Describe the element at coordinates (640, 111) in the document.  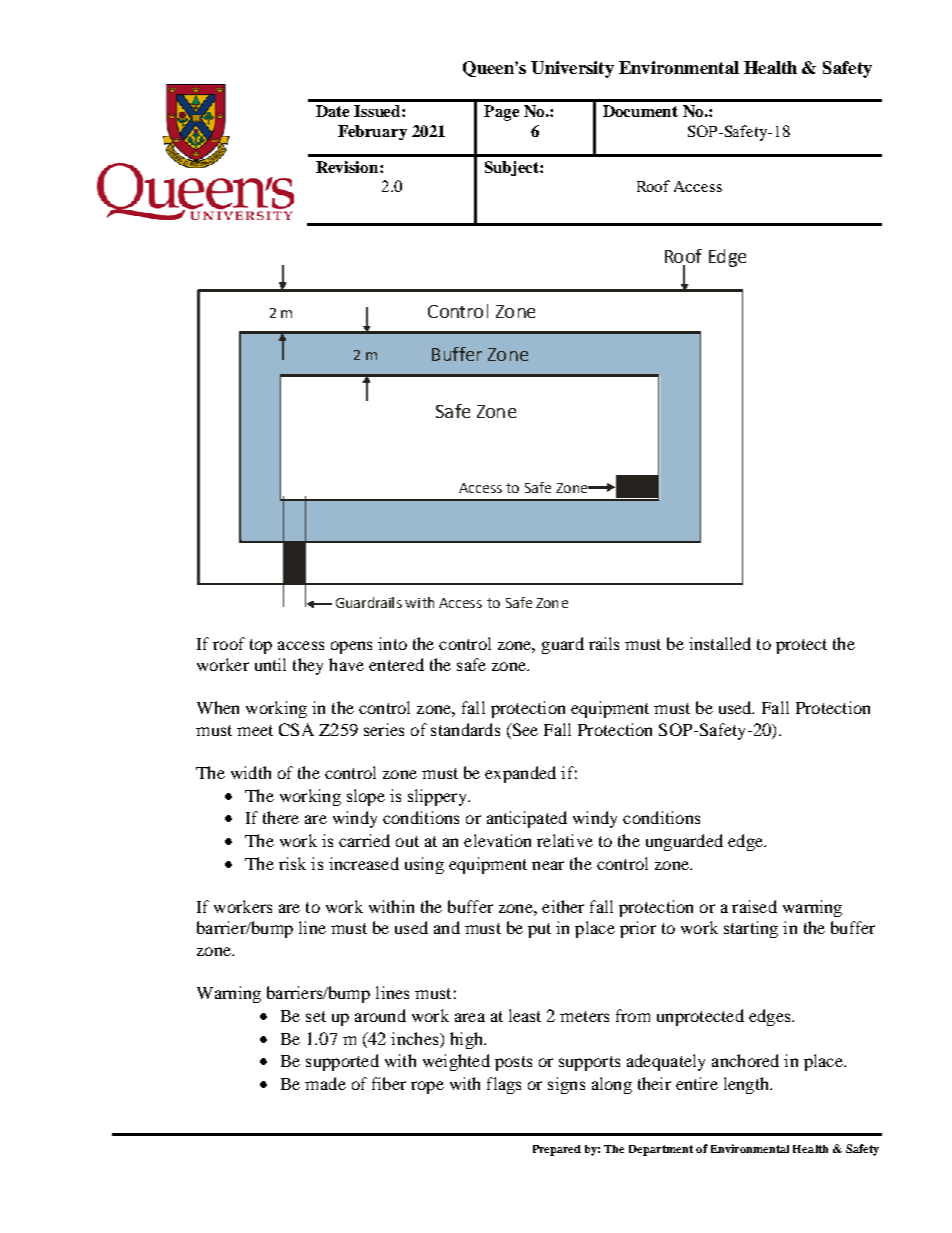
I see `Document` at that location.
